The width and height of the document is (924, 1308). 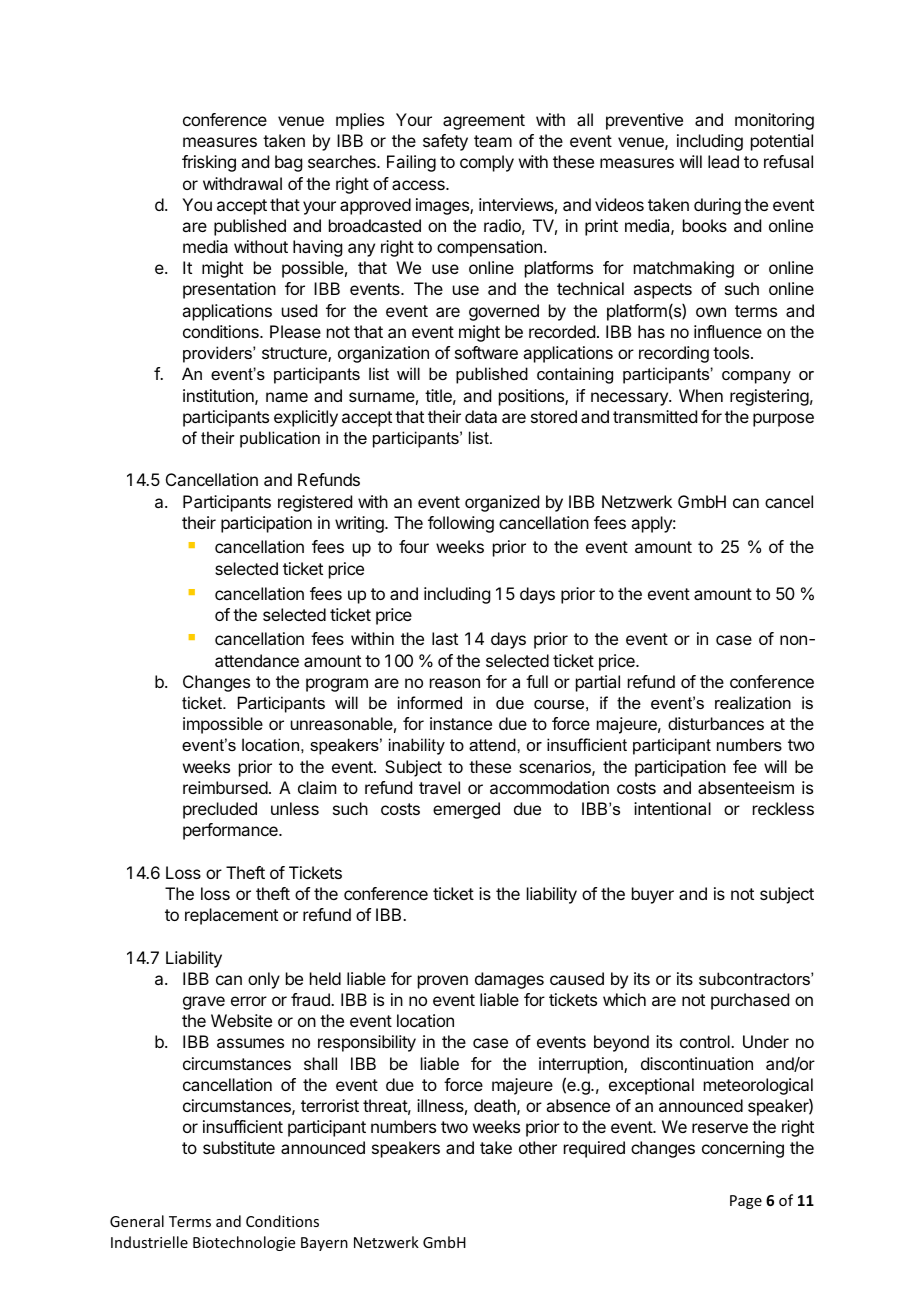 I want to click on lead, so click(x=723, y=161).
